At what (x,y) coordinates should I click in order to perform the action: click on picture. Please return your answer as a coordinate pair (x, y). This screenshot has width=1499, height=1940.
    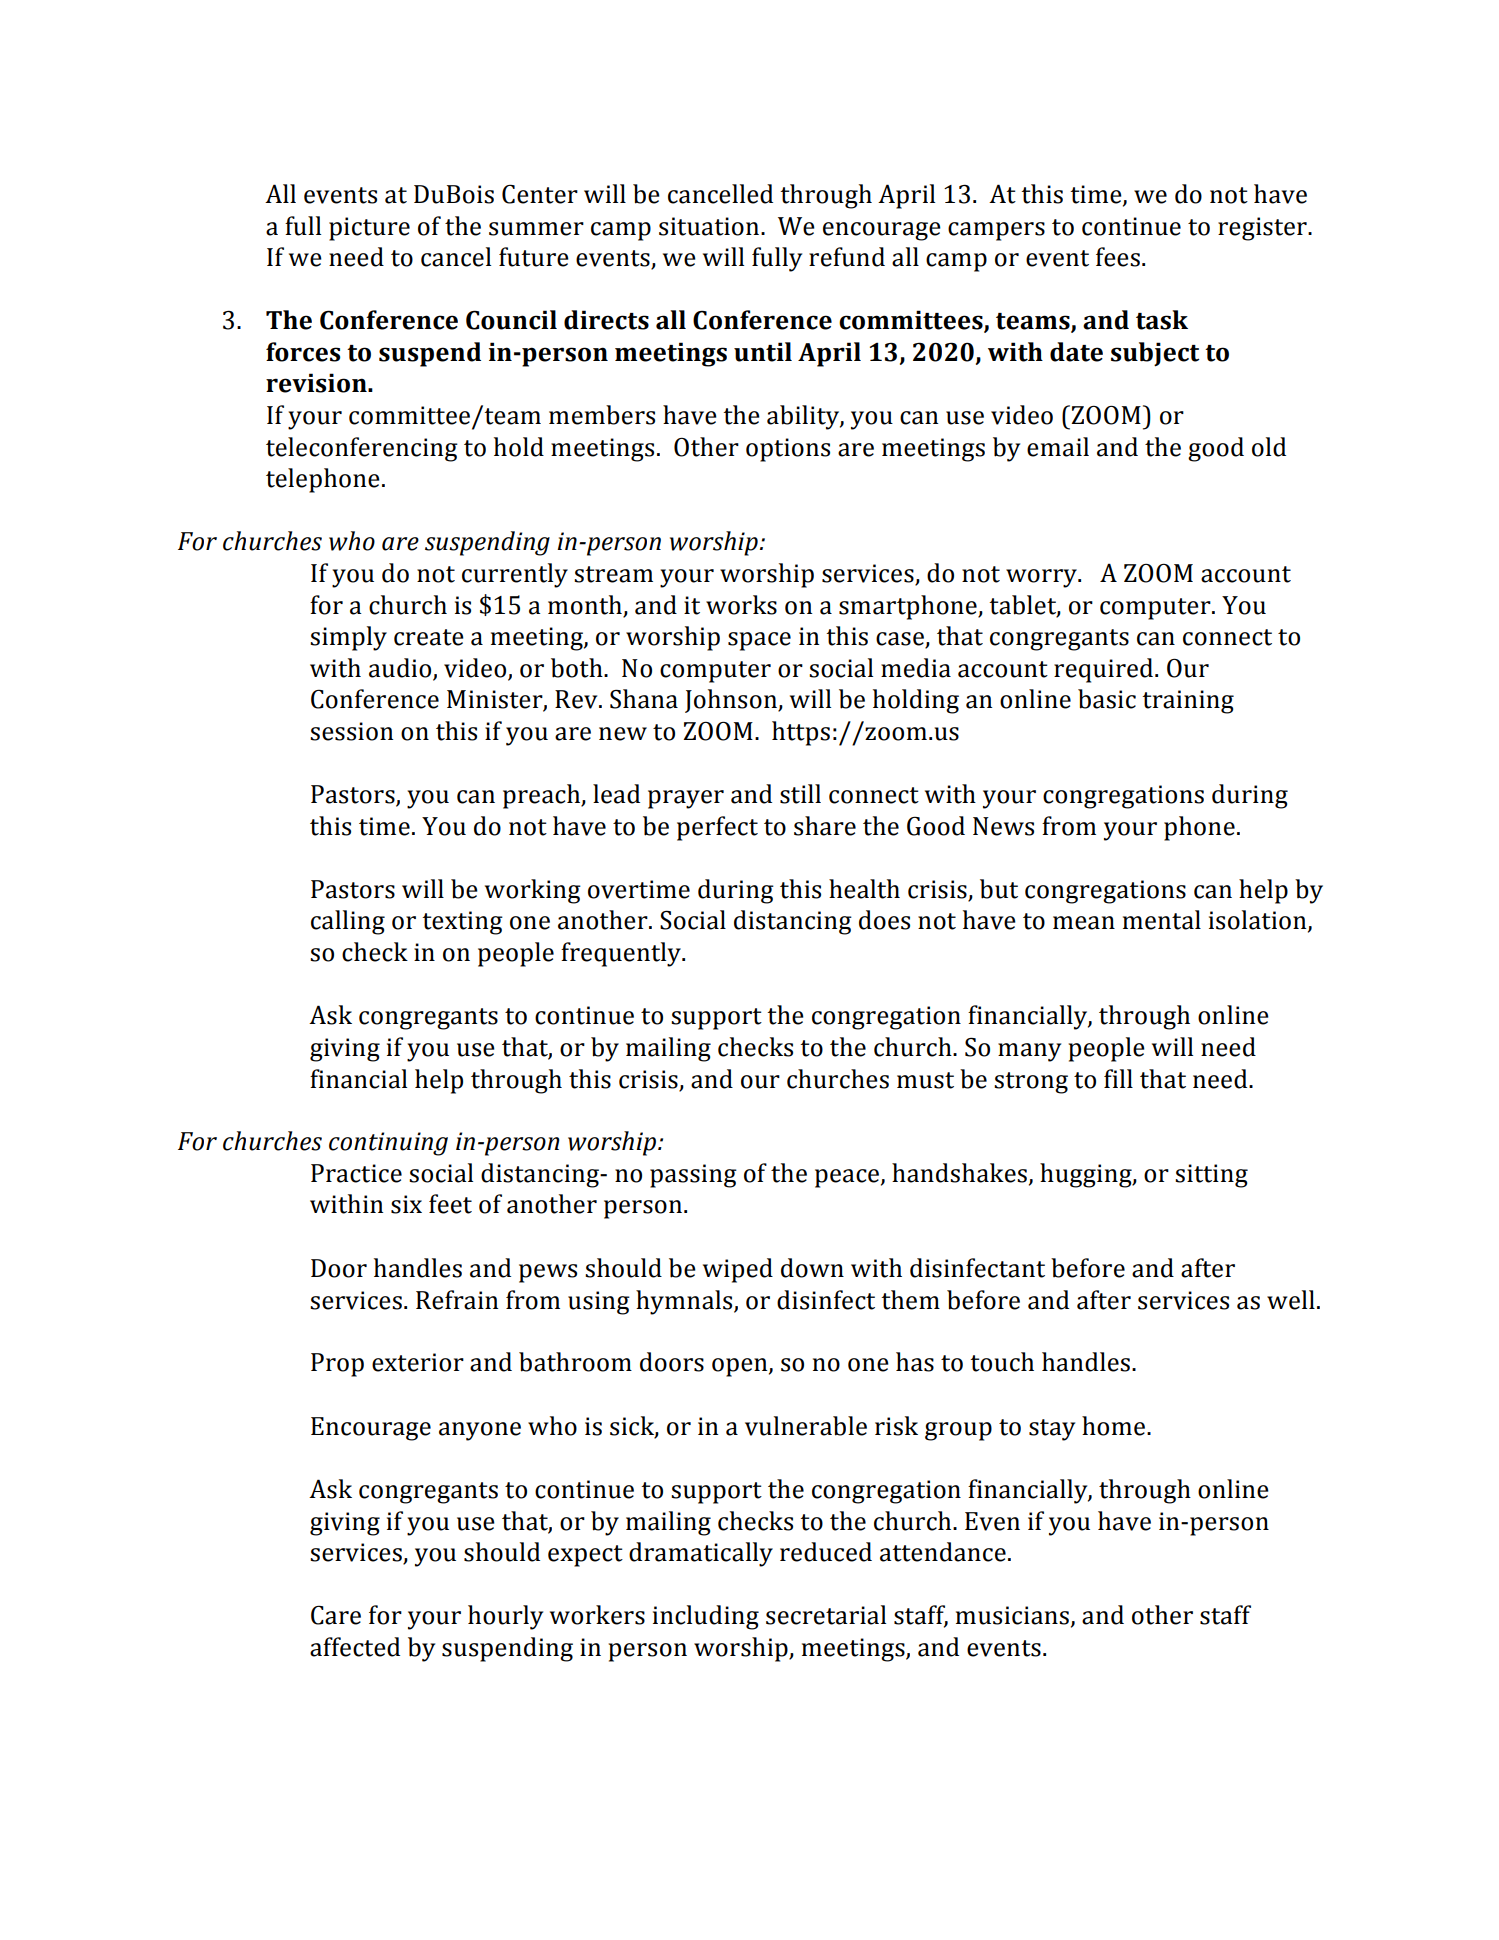
    Looking at the image, I should click on (369, 229).
